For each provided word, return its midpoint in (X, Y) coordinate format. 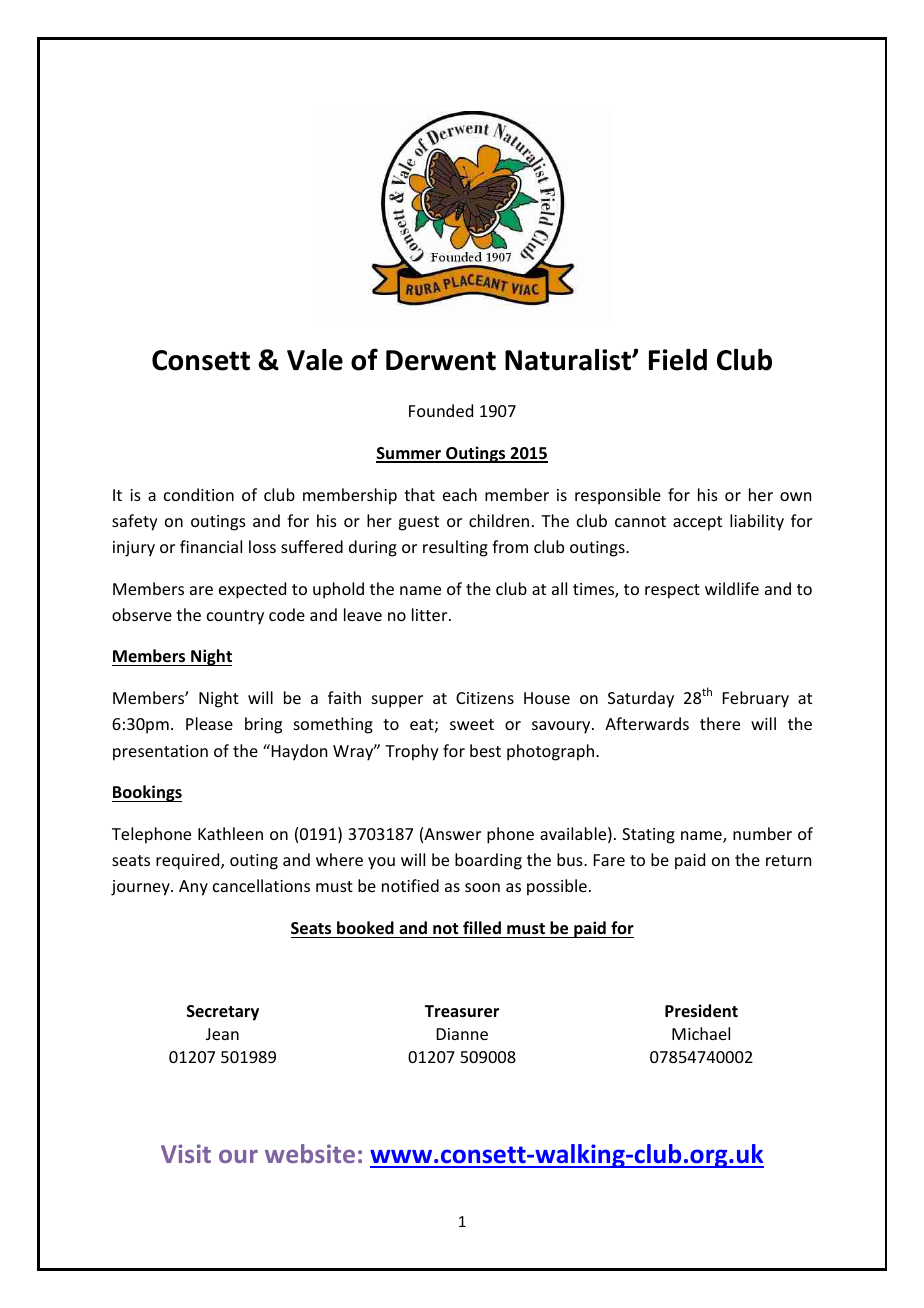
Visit (186, 1153)
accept (697, 523)
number (762, 833)
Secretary (223, 1013)
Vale (315, 360)
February (756, 699)
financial (211, 546)
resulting (455, 548)
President (701, 1011)
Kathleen (230, 833)
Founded (441, 410)
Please (209, 723)
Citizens (485, 698)
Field (678, 360)
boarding (488, 861)
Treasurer (462, 1011)
